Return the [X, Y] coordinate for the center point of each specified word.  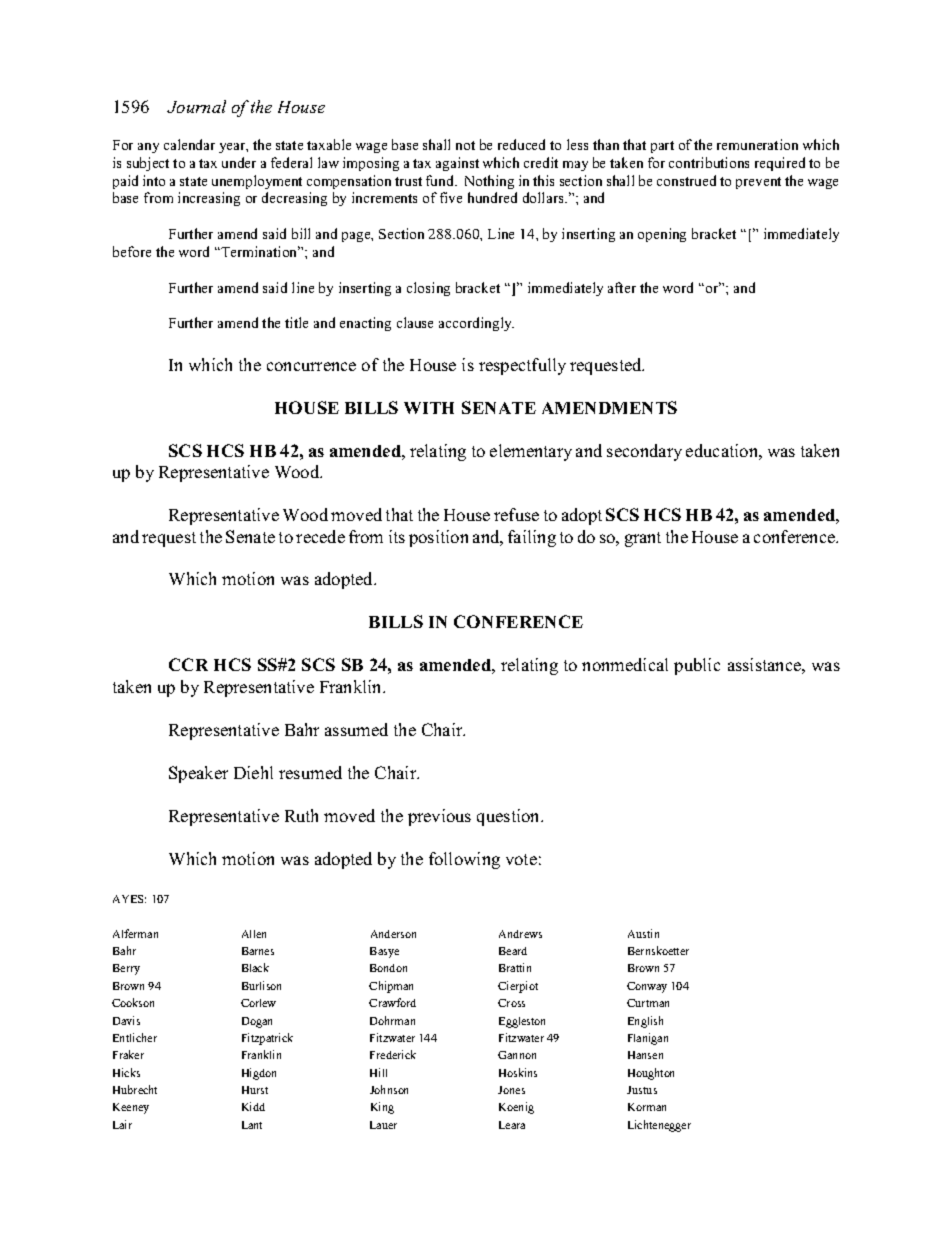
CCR [188, 664]
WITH [429, 408]
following [464, 860]
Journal [196, 106]
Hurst [255, 1090]
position [438, 538]
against [457, 164]
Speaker [198, 774]
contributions [709, 162]
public [697, 666]
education [723, 450]
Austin [643, 933]
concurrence [311, 366]
